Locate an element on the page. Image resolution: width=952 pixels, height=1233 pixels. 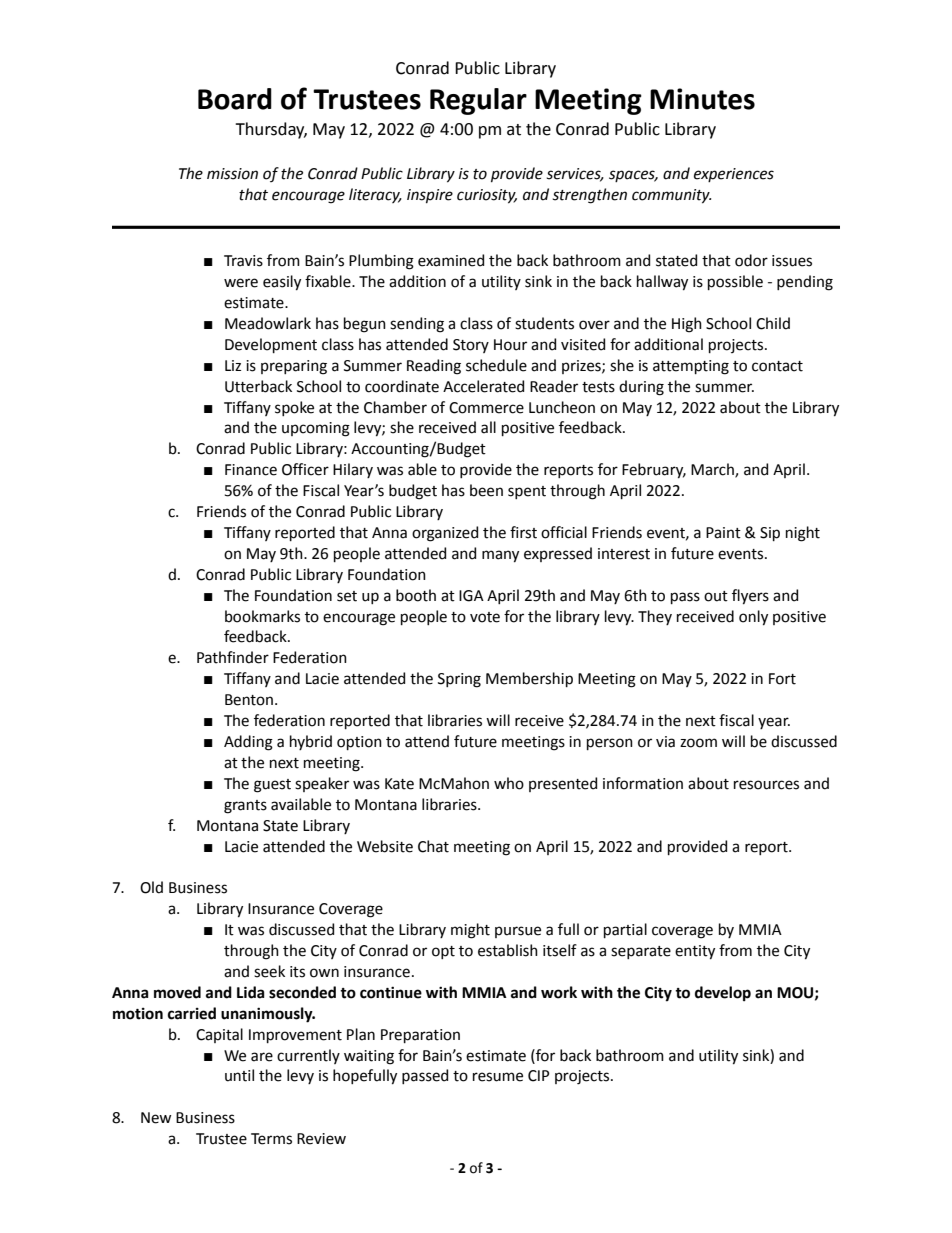
Minutes is located at coordinates (702, 99).
